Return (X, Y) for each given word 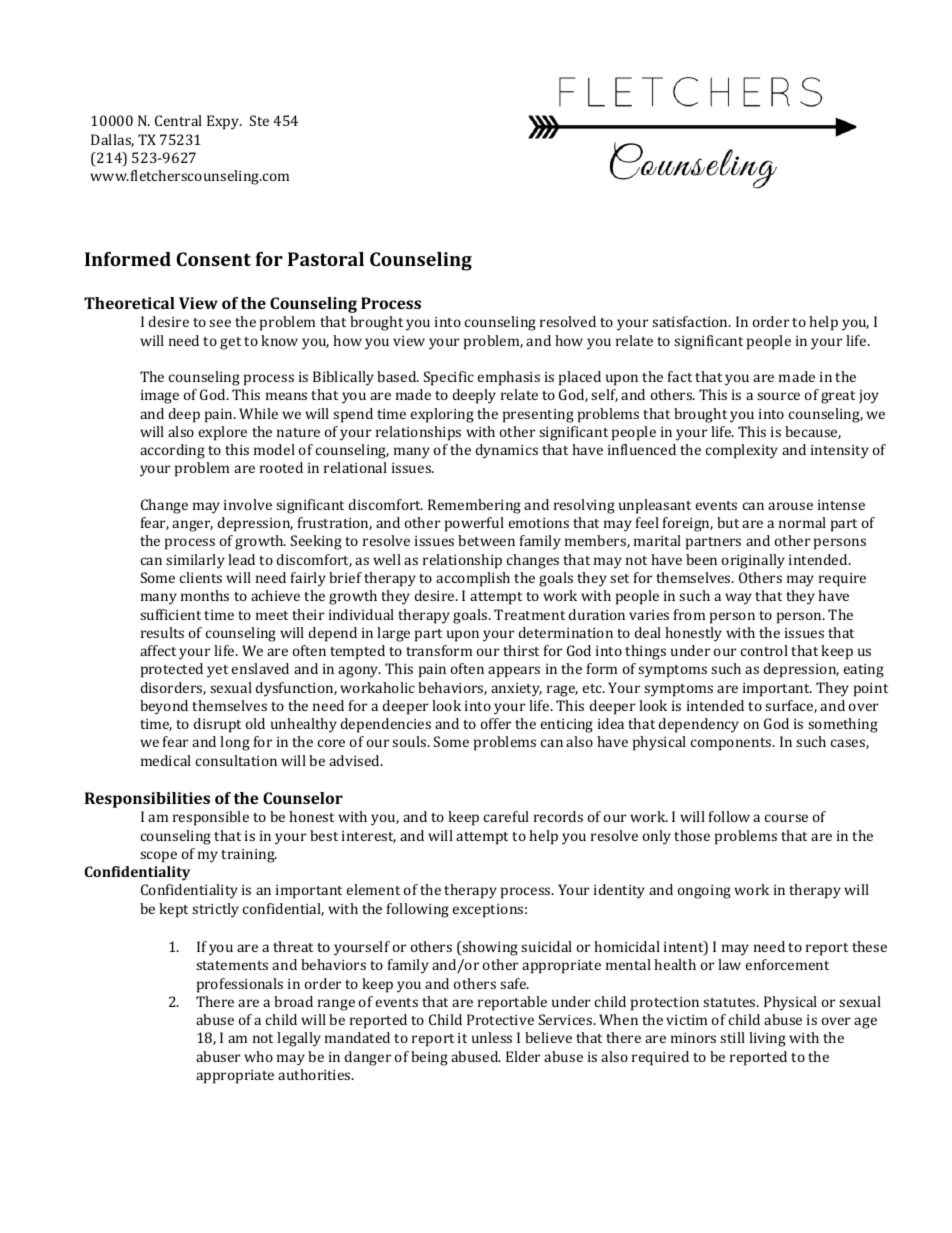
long (235, 743)
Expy (224, 122)
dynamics (507, 451)
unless (492, 1037)
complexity (742, 451)
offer (496, 723)
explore (223, 433)
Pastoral (326, 259)
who (258, 1056)
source (778, 396)
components (732, 744)
